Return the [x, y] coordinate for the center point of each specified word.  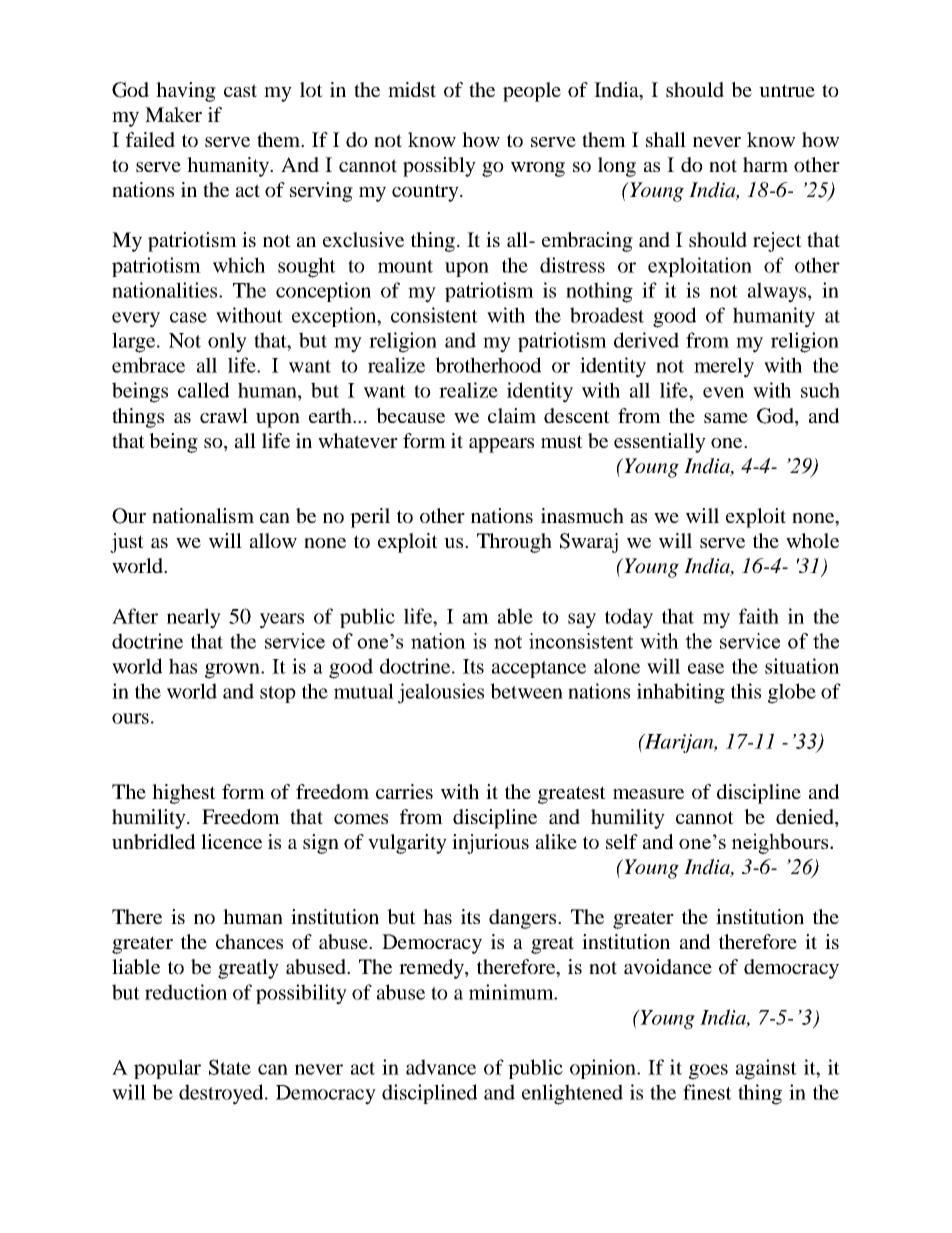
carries [404, 791]
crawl [224, 415]
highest [184, 794]
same [726, 418]
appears [501, 445]
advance [441, 1067]
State [230, 1067]
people [532, 92]
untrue [787, 90]
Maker [173, 114]
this [746, 691]
